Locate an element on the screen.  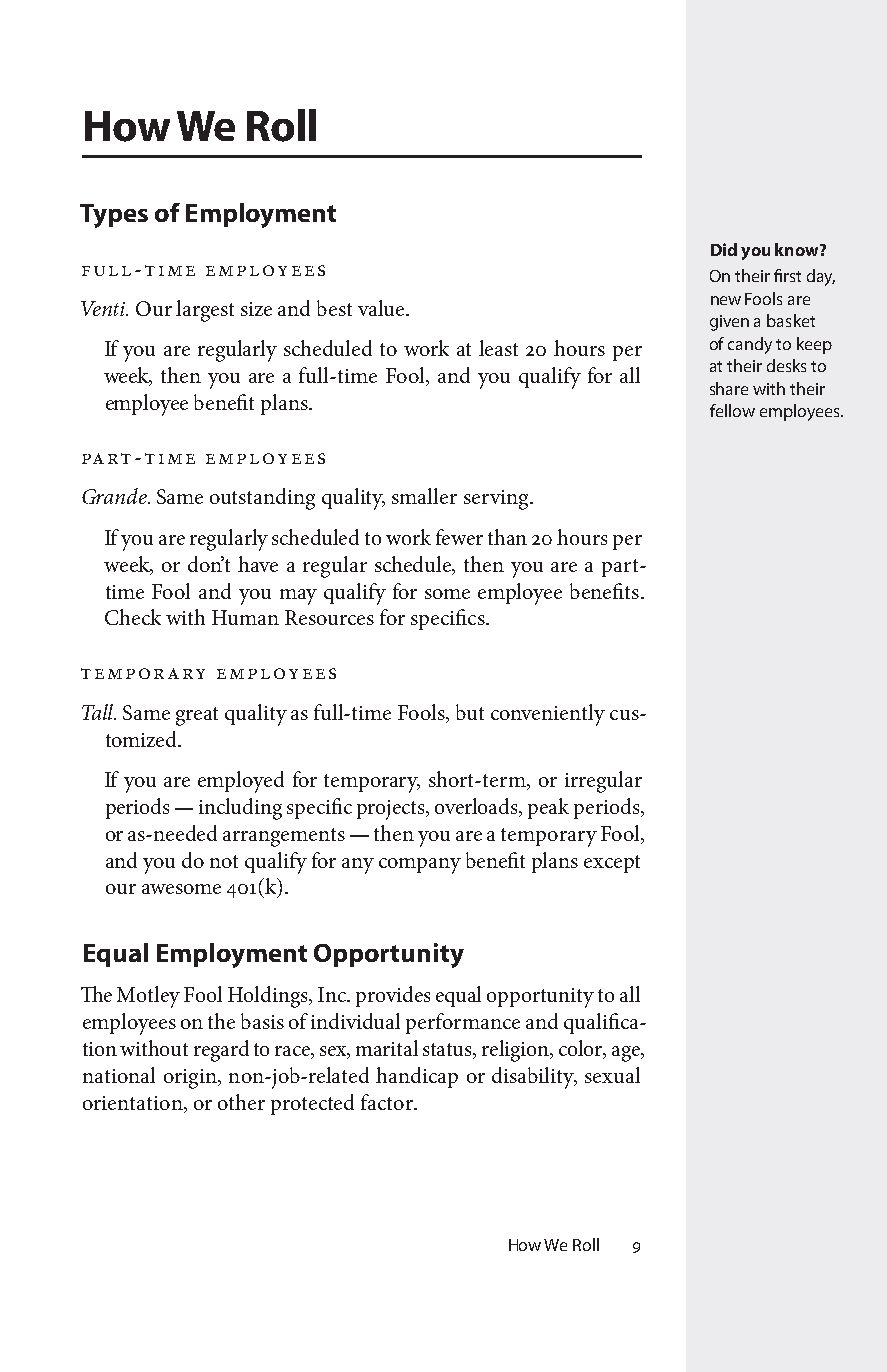
except is located at coordinates (612, 864).
